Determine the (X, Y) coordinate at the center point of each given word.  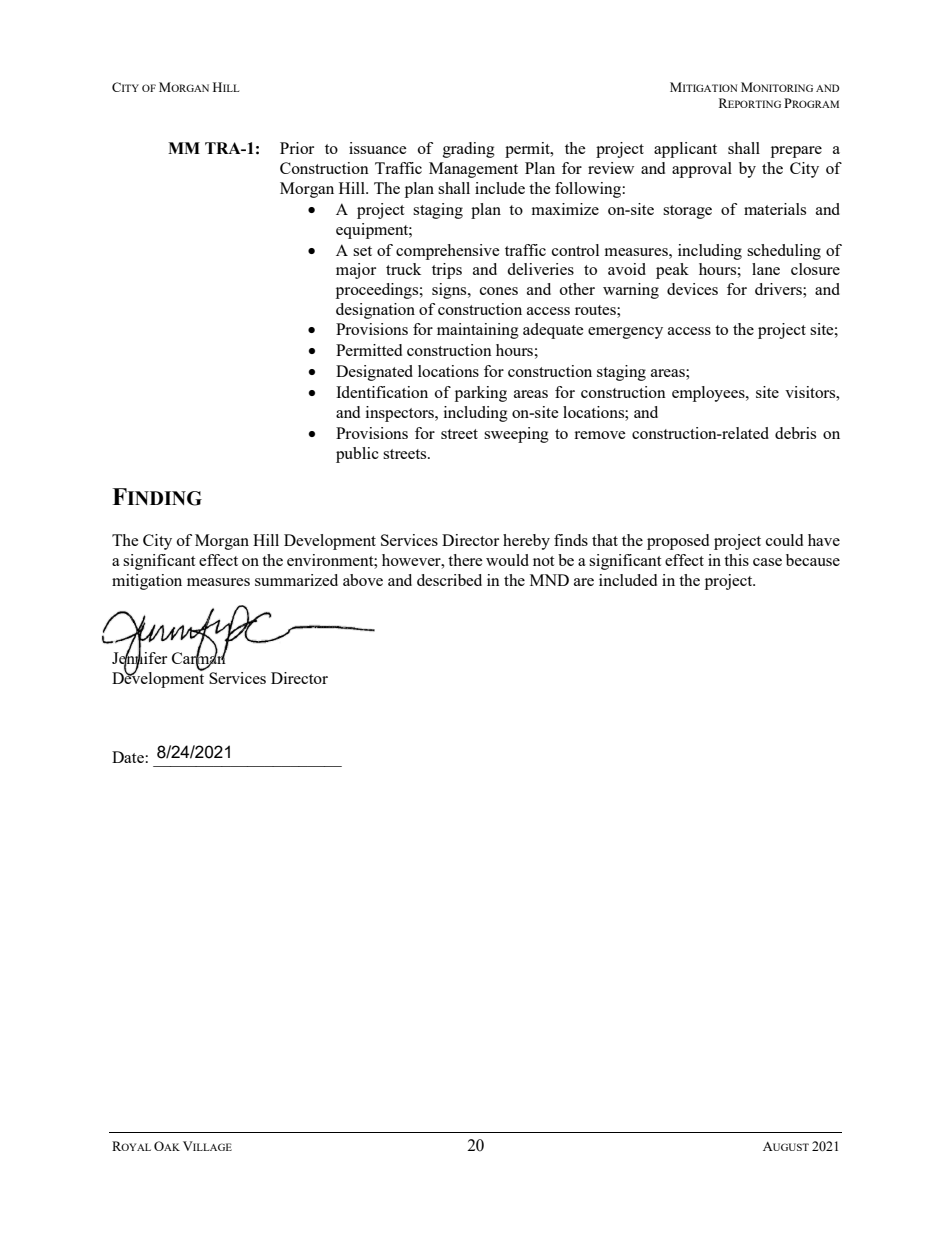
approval (702, 170)
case (767, 562)
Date (128, 757)
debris (795, 433)
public (357, 455)
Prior (297, 148)
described (449, 580)
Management (473, 170)
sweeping (516, 435)
